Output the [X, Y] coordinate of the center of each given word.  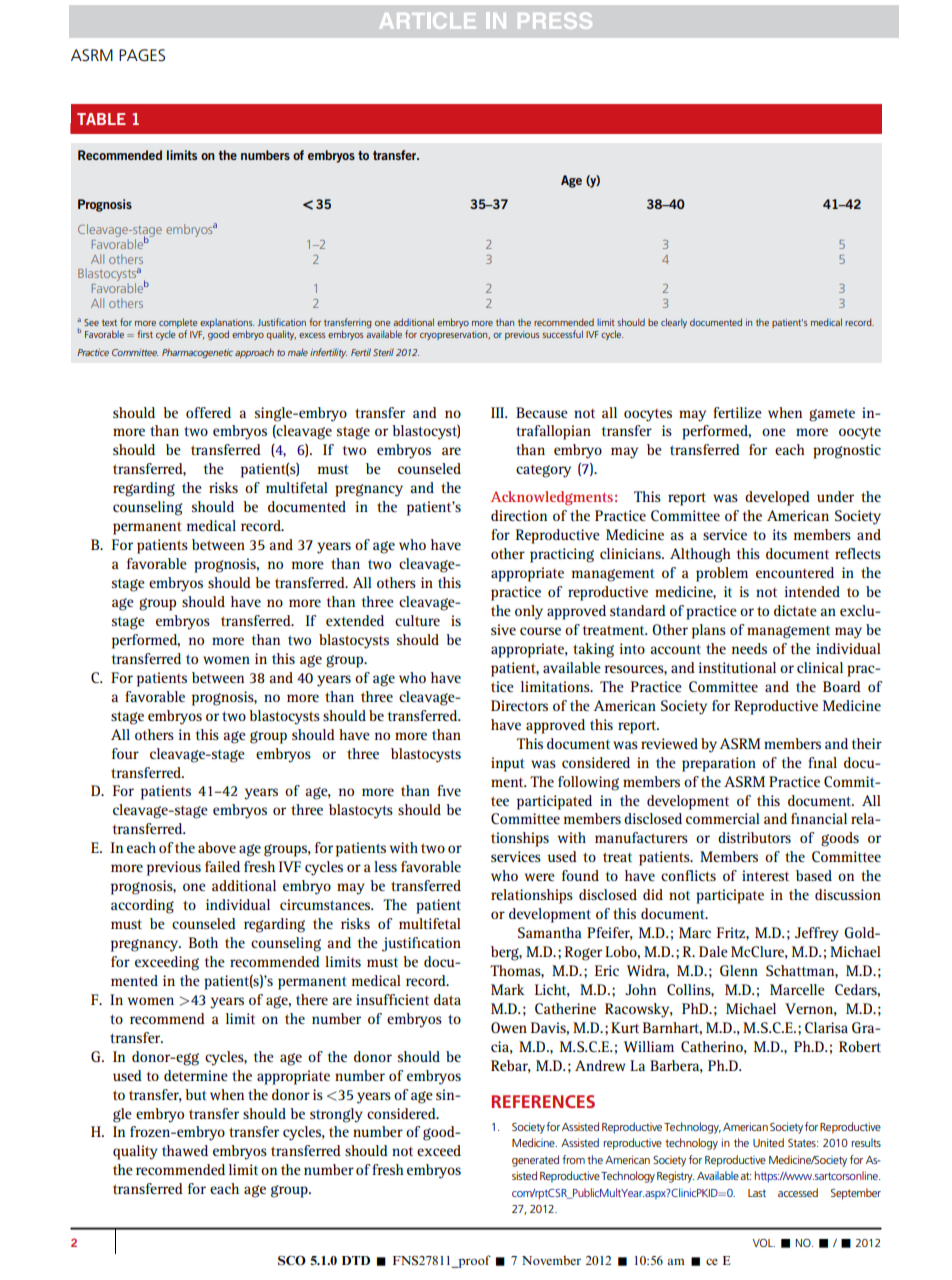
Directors [519, 705]
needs [749, 648]
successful [562, 334]
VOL [764, 1243]
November [551, 1260]
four [125, 753]
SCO [292, 1260]
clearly [674, 323]
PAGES [142, 55]
